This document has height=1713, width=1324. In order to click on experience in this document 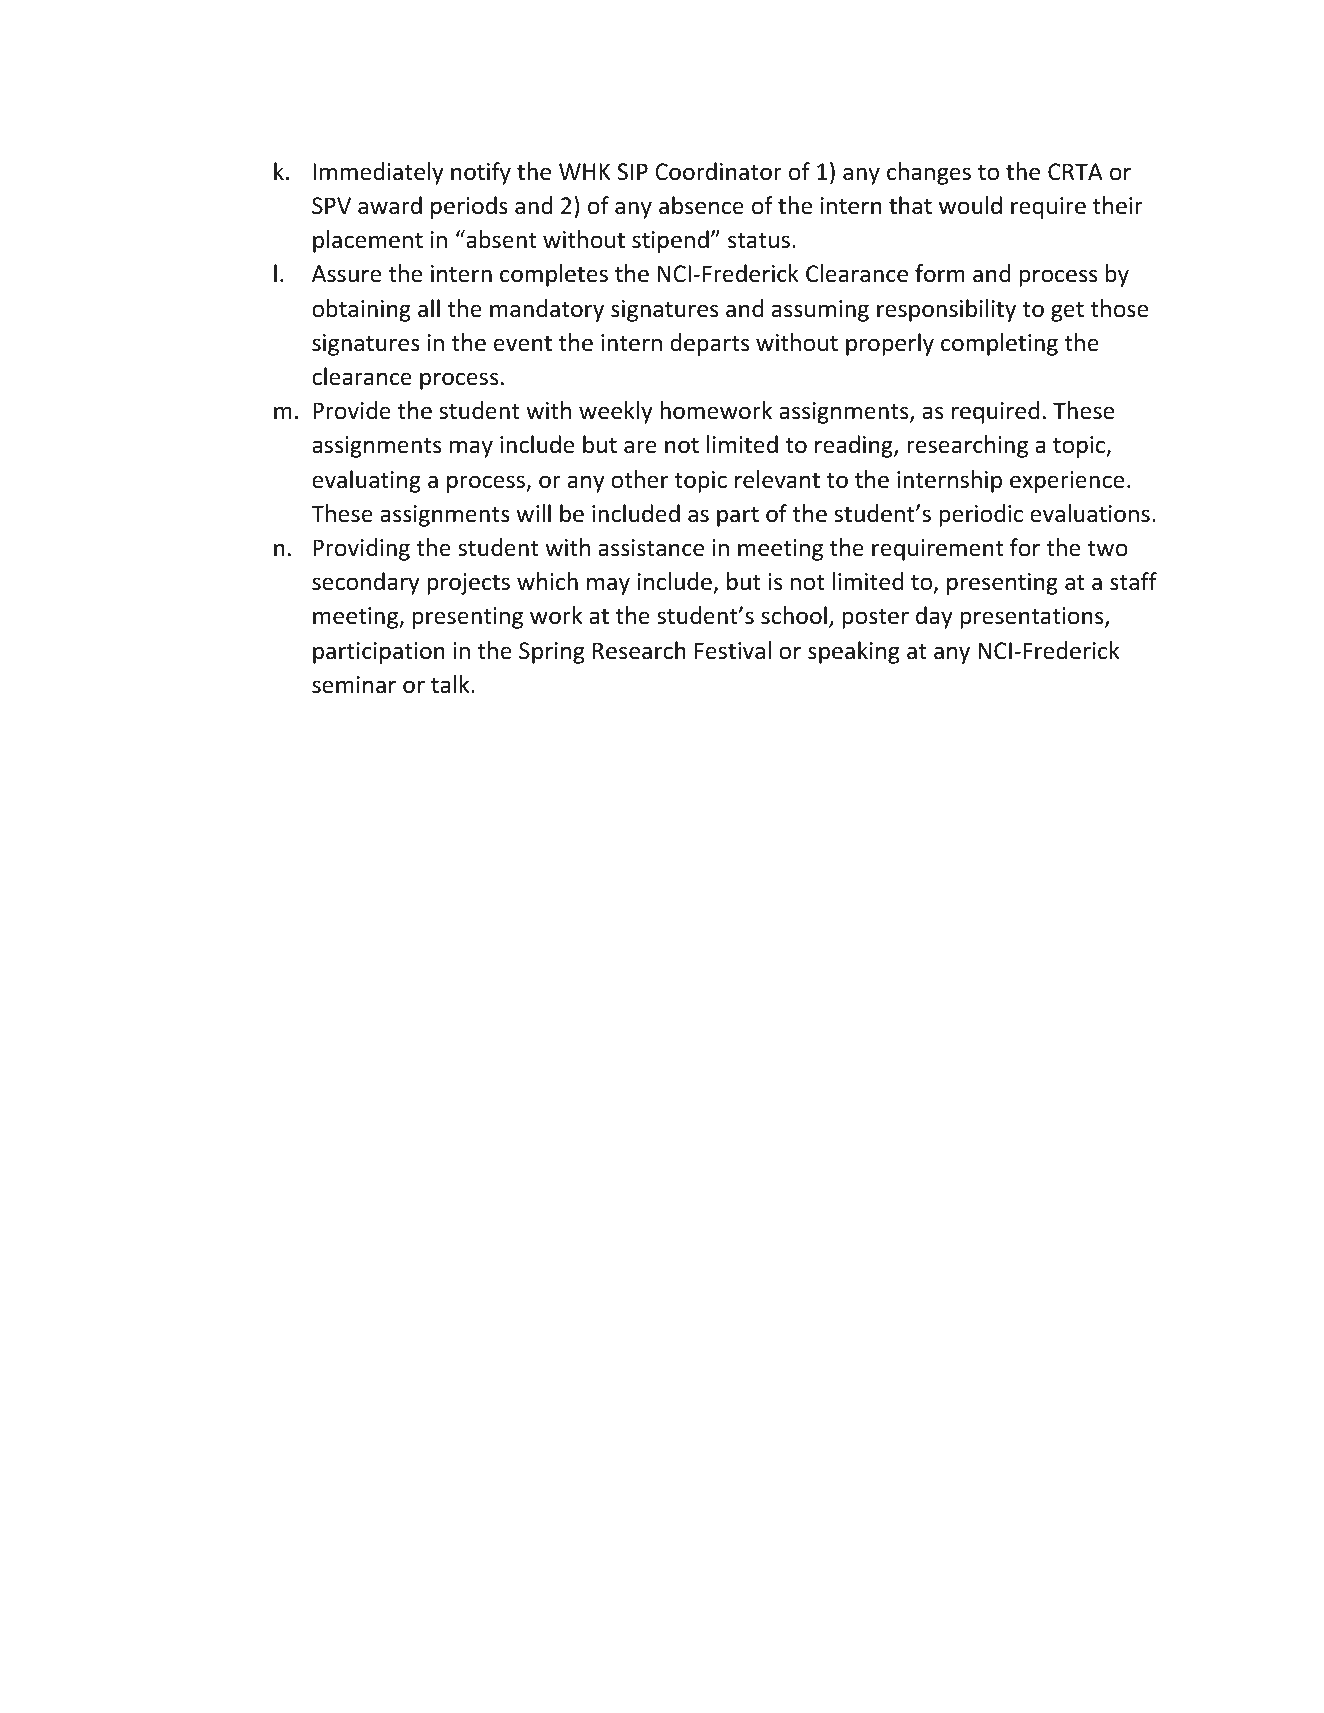, I will do `click(1067, 482)`.
